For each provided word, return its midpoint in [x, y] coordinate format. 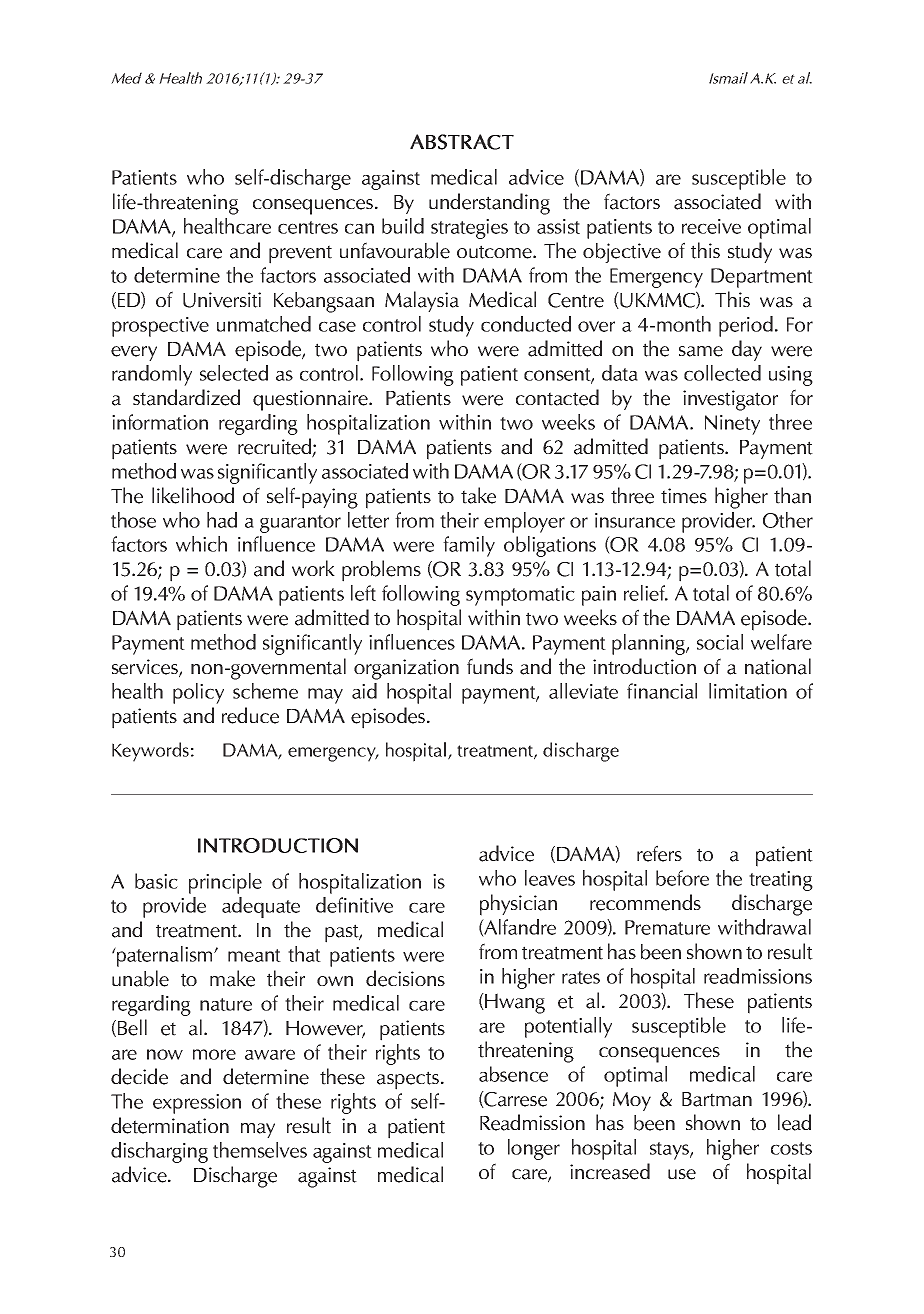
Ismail [728, 78]
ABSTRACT [462, 142]
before [682, 878]
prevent [300, 254]
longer [534, 1149]
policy [198, 693]
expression [197, 1104]
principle [225, 883]
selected [234, 373]
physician [518, 905]
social [720, 642]
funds [490, 666]
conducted [526, 324]
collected [722, 373]
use [682, 1174]
